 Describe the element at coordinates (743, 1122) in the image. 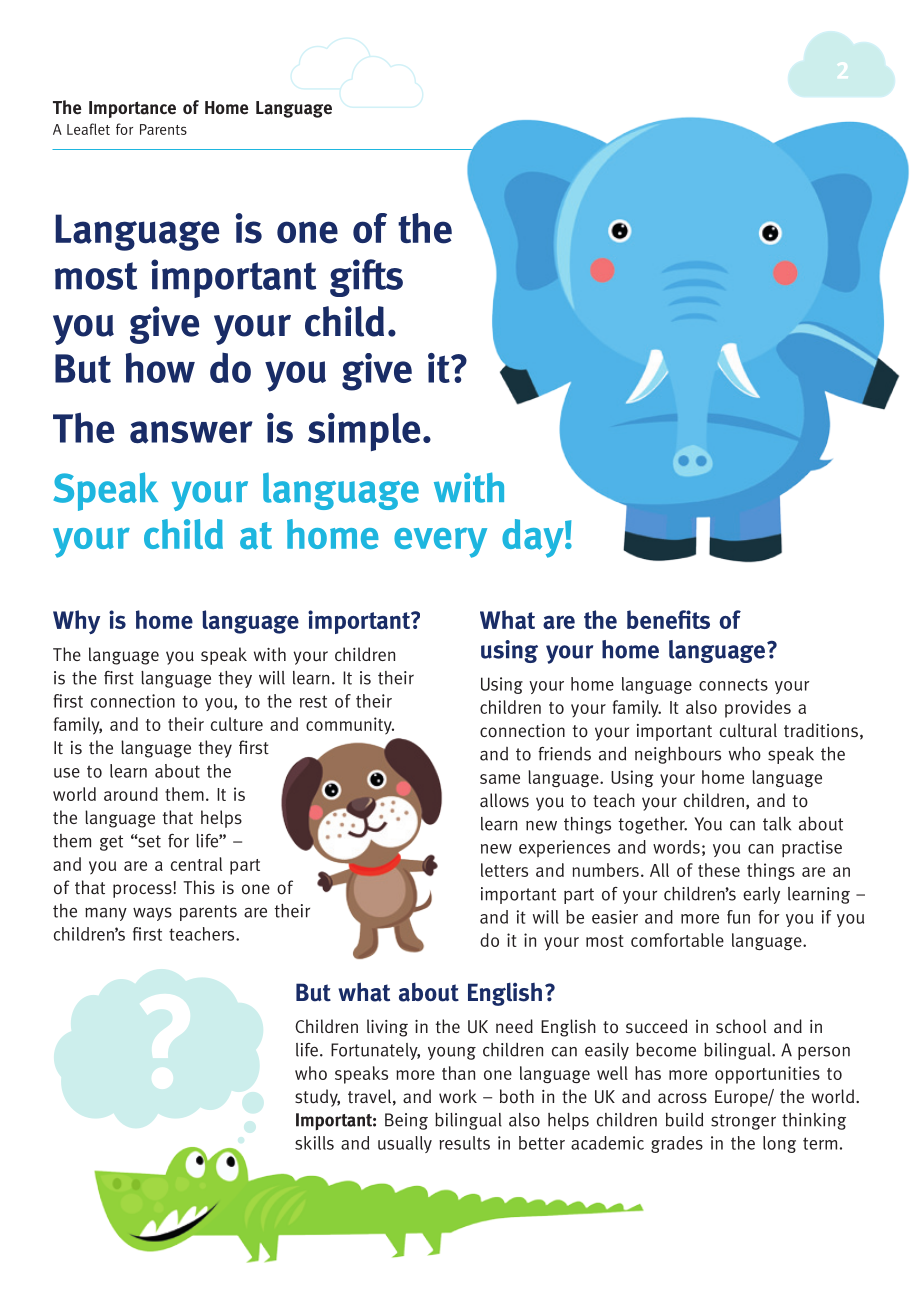

I see `stronger` at that location.
